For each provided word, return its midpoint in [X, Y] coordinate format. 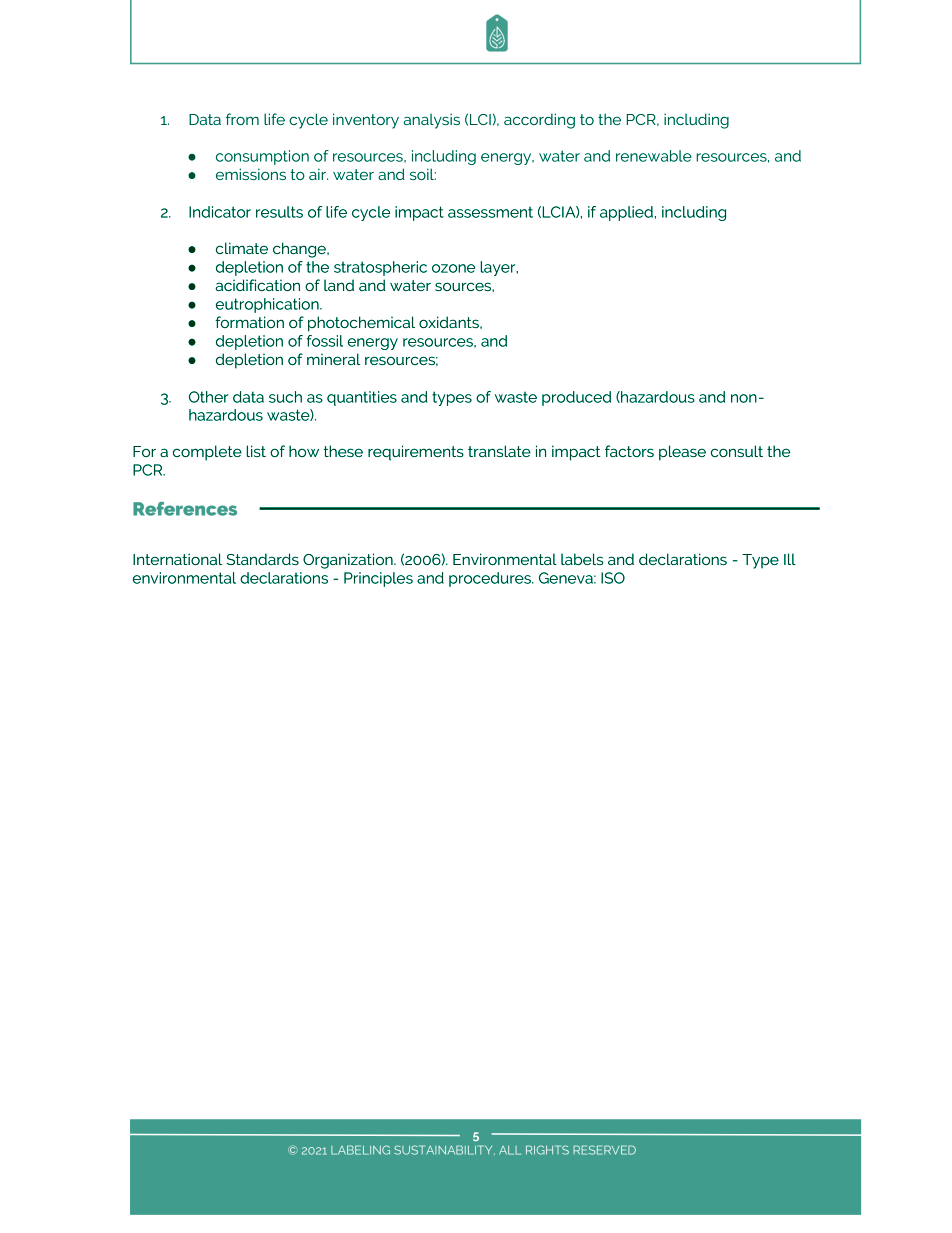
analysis [432, 121]
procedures [491, 579]
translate [499, 451]
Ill [790, 559]
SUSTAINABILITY [444, 1150]
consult [737, 451]
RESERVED [604, 1150]
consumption [262, 157]
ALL [510, 1150]
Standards [262, 559]
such [285, 397]
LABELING [360, 1150]
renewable [654, 156]
